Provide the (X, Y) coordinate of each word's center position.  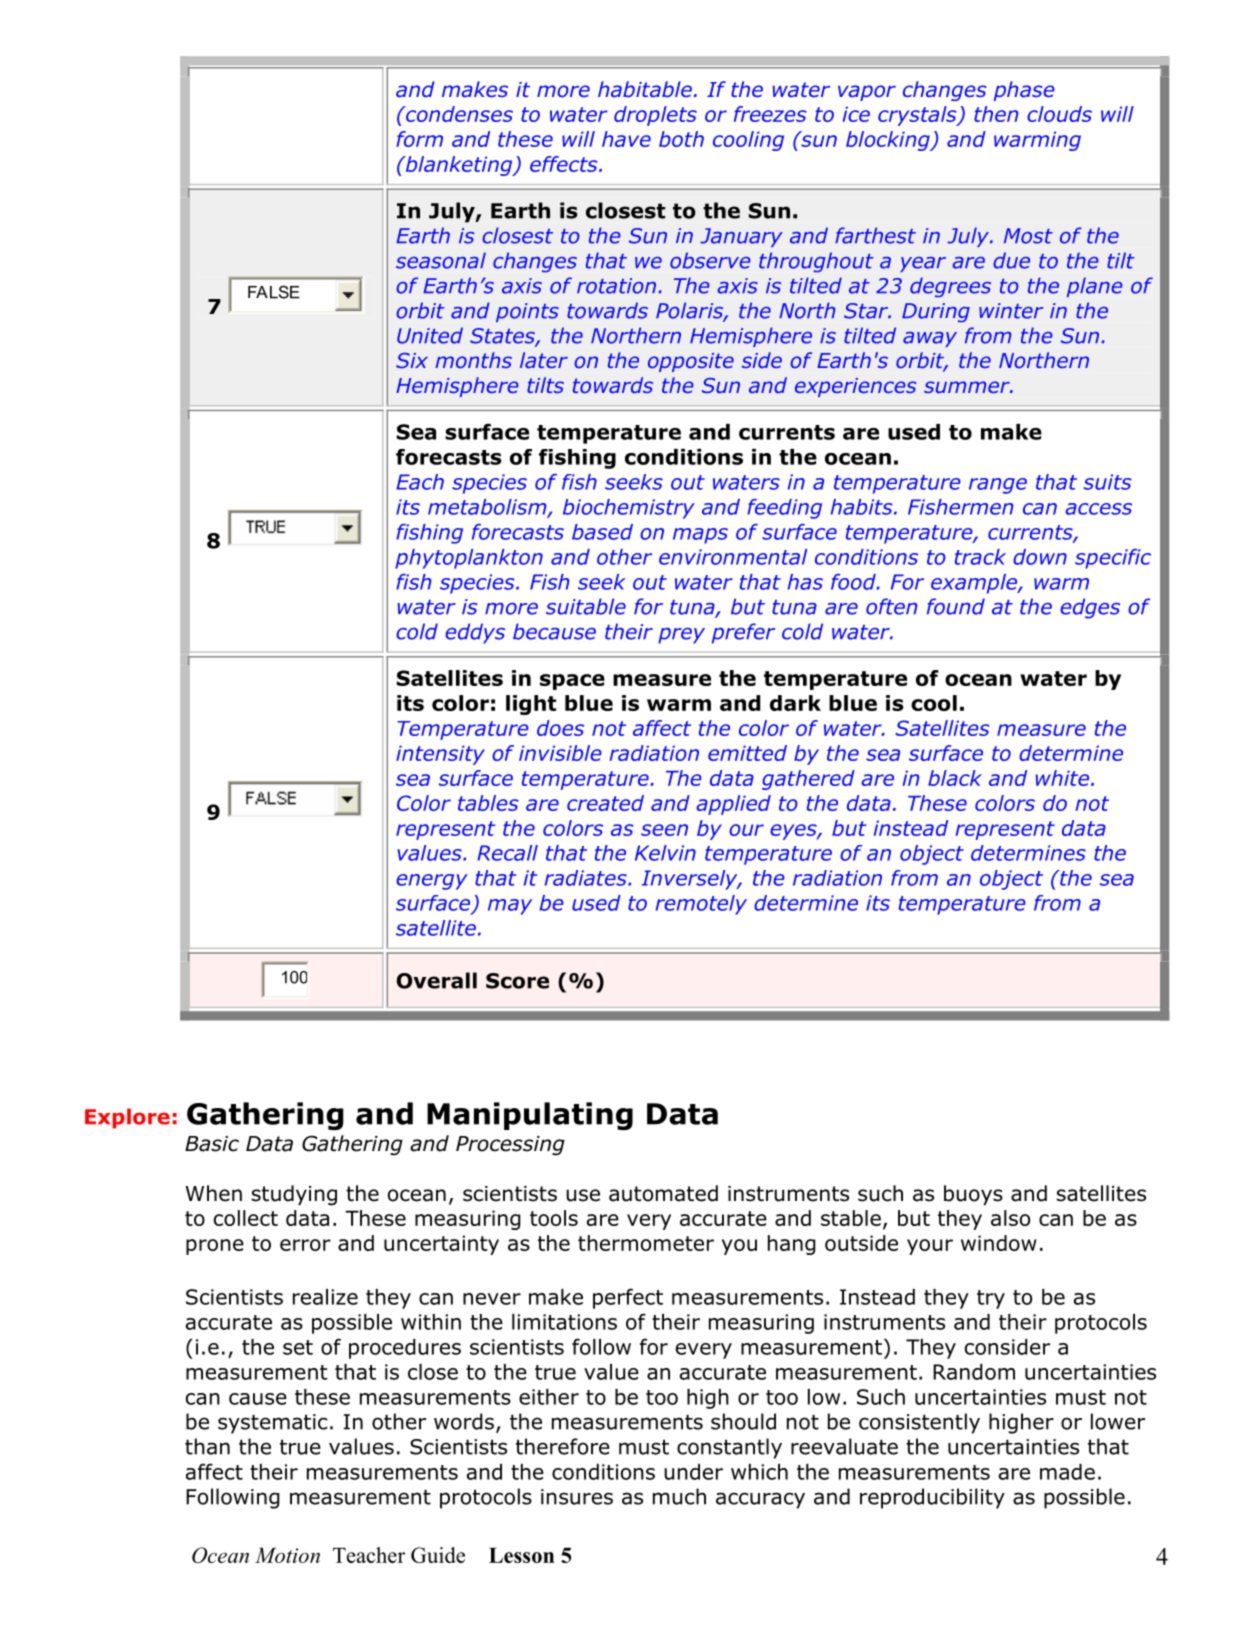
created (605, 803)
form (419, 139)
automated (663, 1193)
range (998, 486)
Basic (212, 1144)
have (626, 139)
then (996, 114)
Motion (287, 1555)
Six (412, 360)
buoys (973, 1195)
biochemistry (629, 509)
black (955, 778)
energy (432, 882)
